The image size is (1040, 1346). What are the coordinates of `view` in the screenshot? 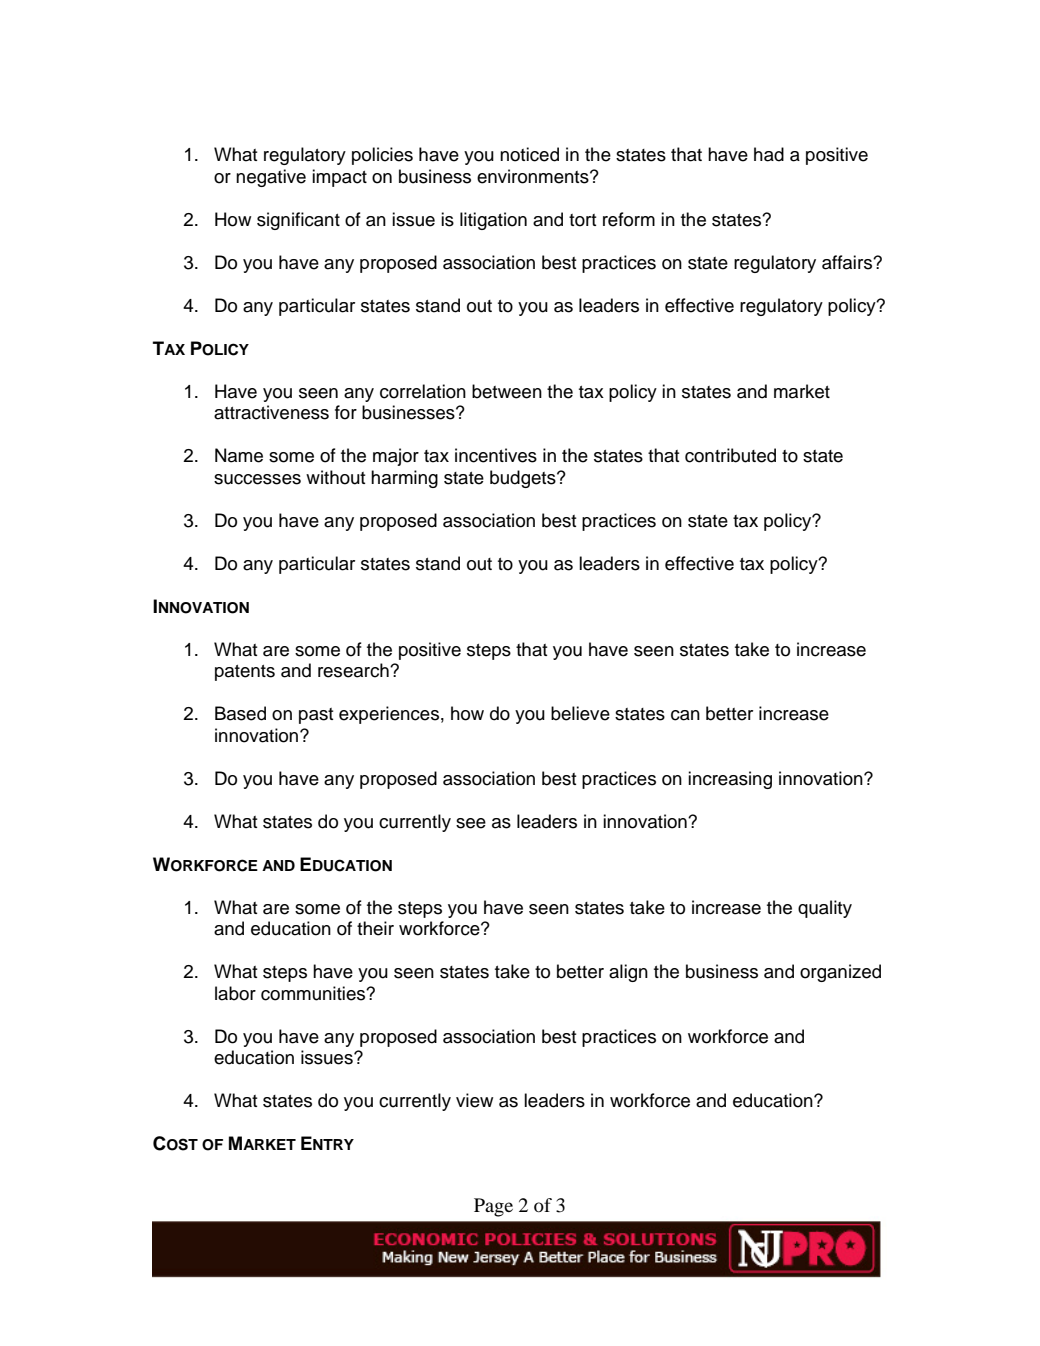 It's located at (474, 1100).
